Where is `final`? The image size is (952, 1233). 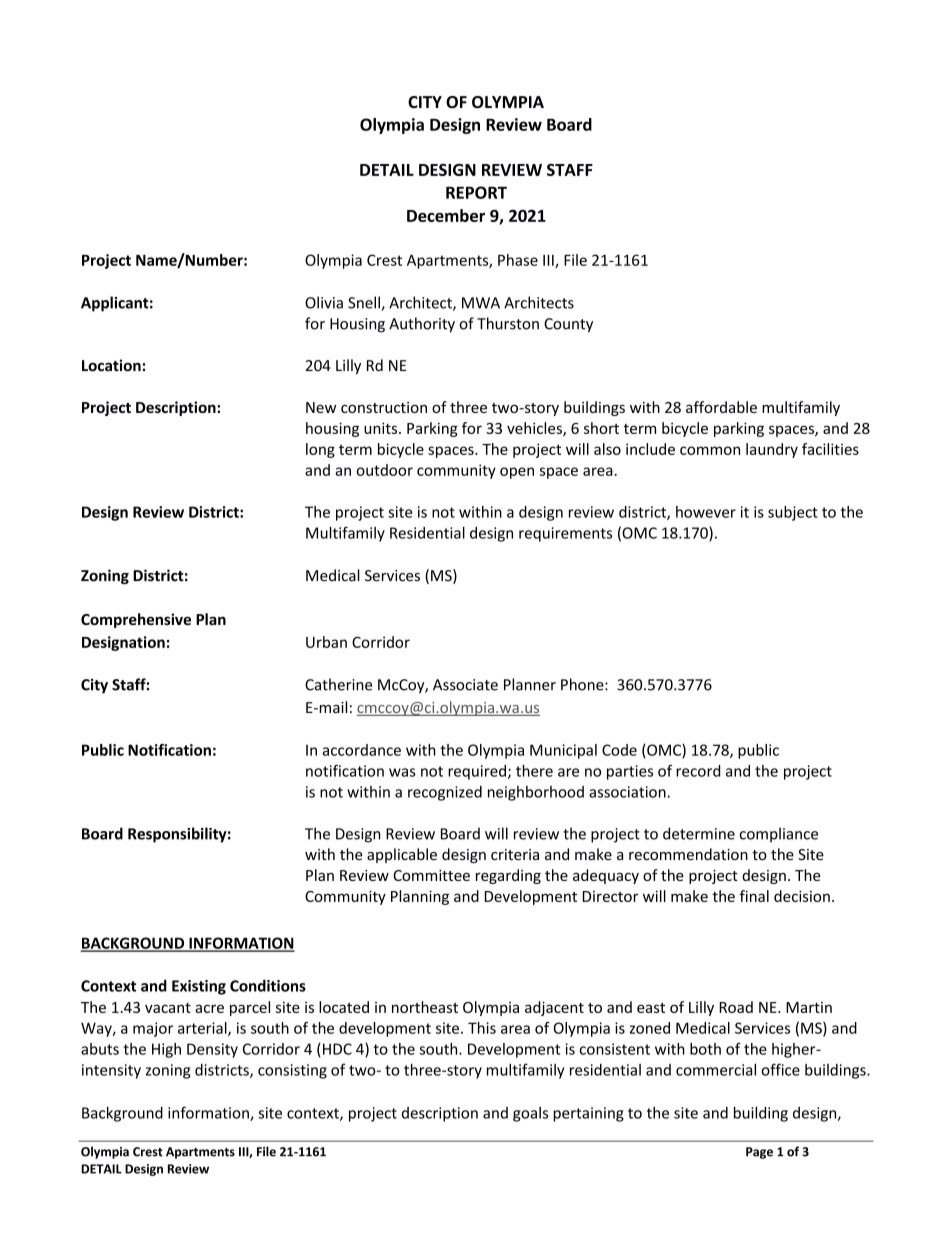
final is located at coordinates (754, 896).
